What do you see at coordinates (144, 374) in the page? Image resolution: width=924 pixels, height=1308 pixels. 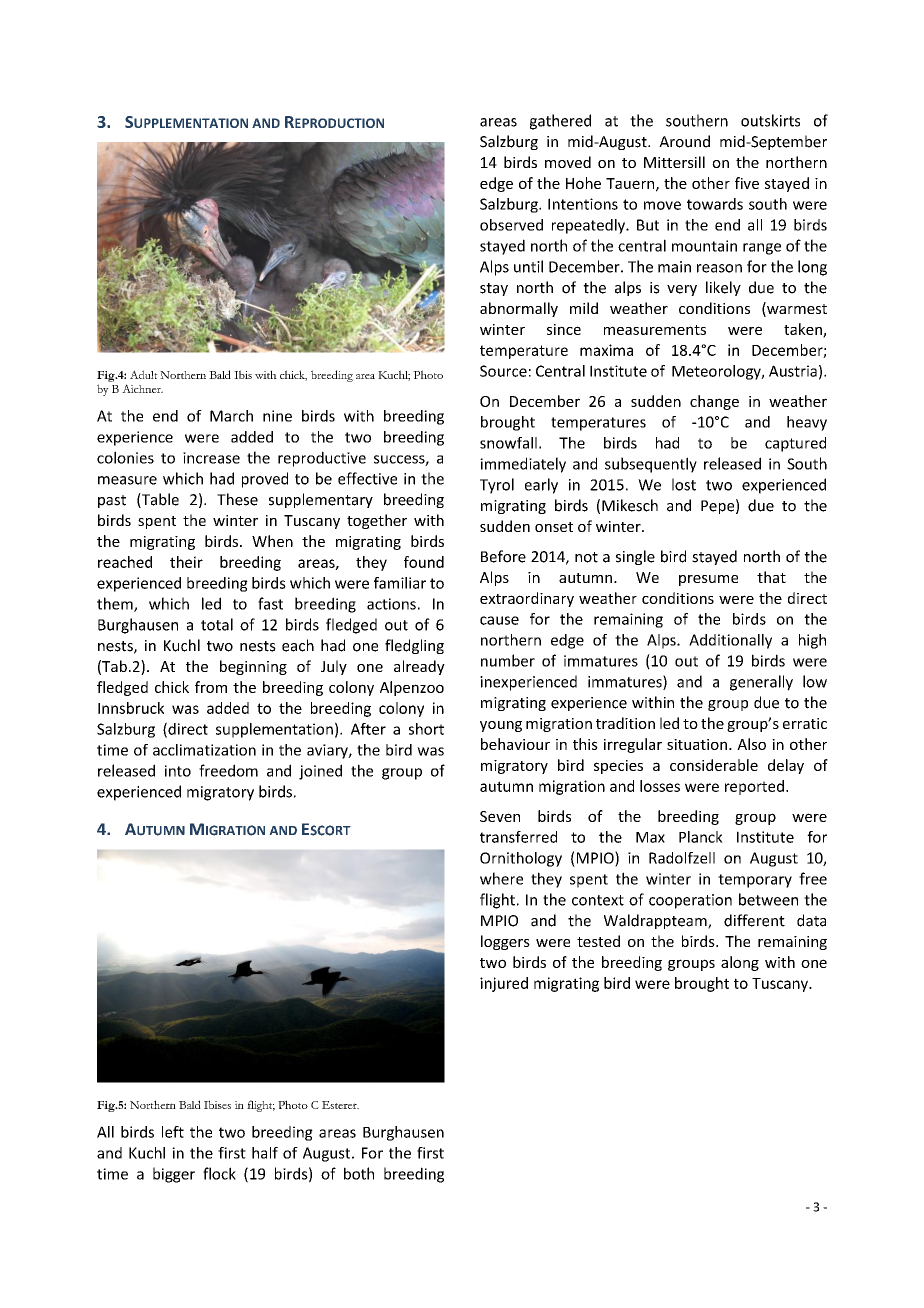 I see `Adult` at bounding box center [144, 374].
